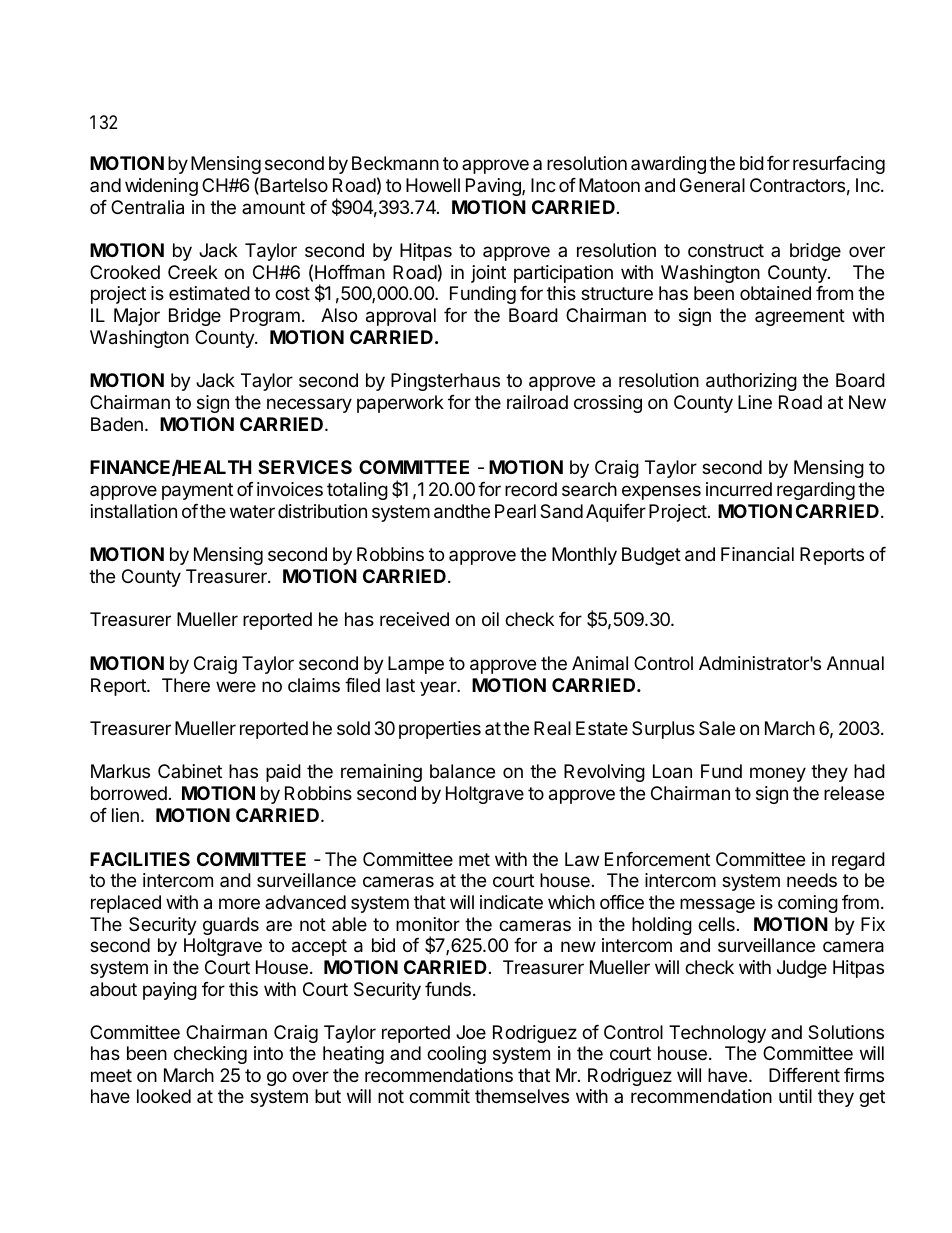 The width and height of the document is (952, 1233). What do you see at coordinates (712, 185) in the document?
I see `General` at bounding box center [712, 185].
